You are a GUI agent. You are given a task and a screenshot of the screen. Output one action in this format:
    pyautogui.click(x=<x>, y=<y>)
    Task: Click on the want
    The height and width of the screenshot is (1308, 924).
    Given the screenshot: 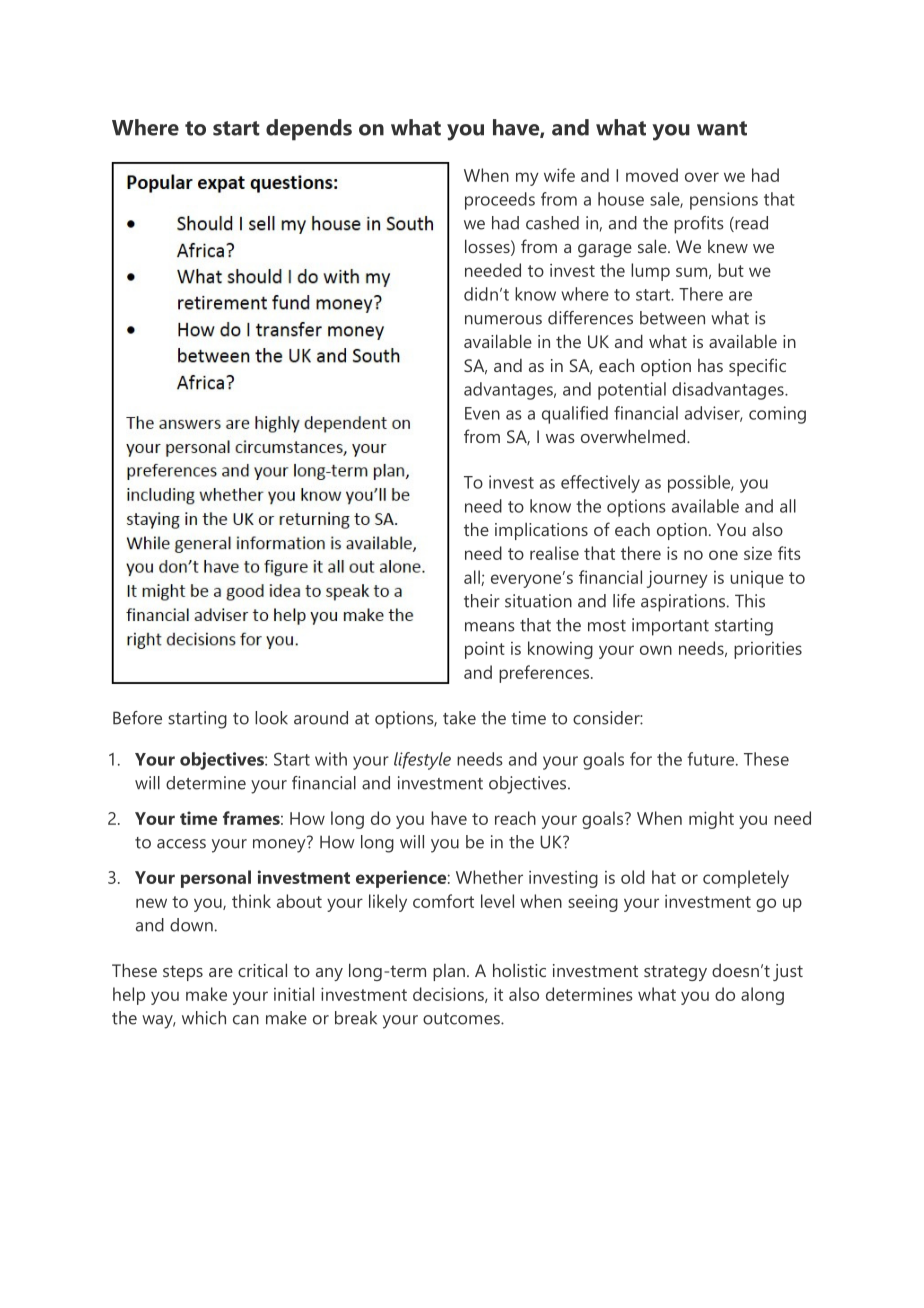 What is the action you would take?
    pyautogui.click(x=722, y=128)
